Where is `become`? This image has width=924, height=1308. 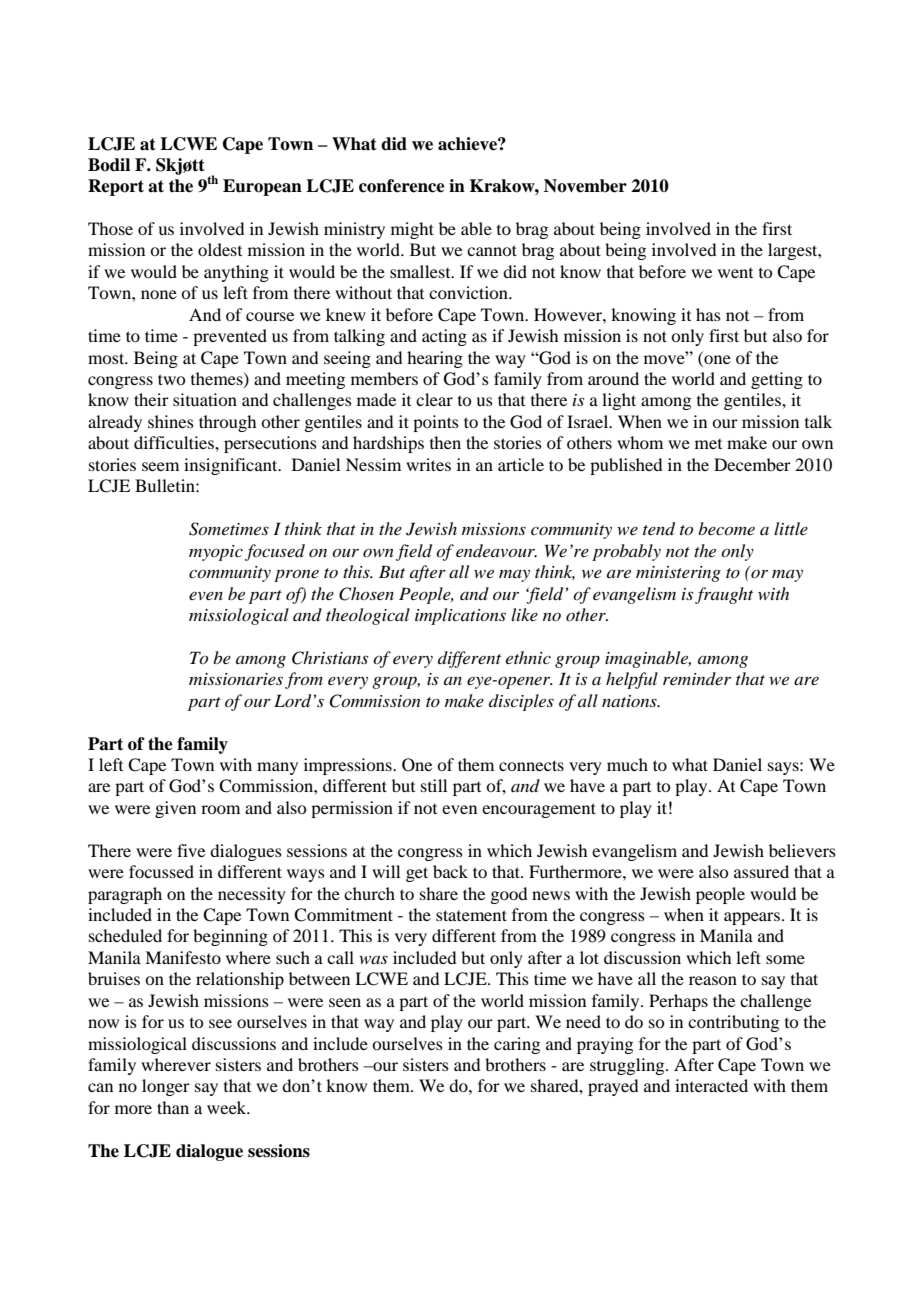 become is located at coordinates (726, 528).
